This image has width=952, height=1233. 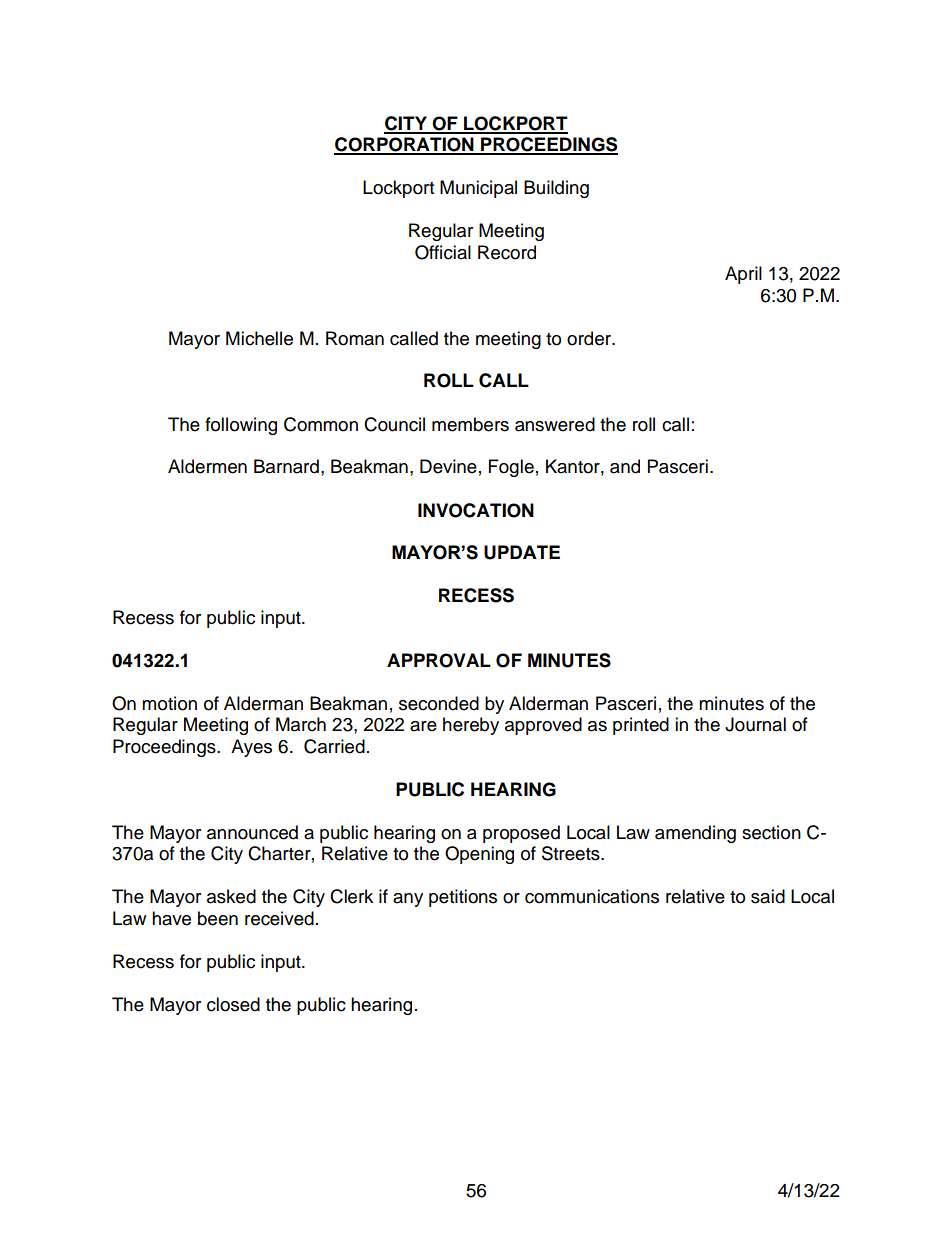 I want to click on April, so click(x=743, y=275).
